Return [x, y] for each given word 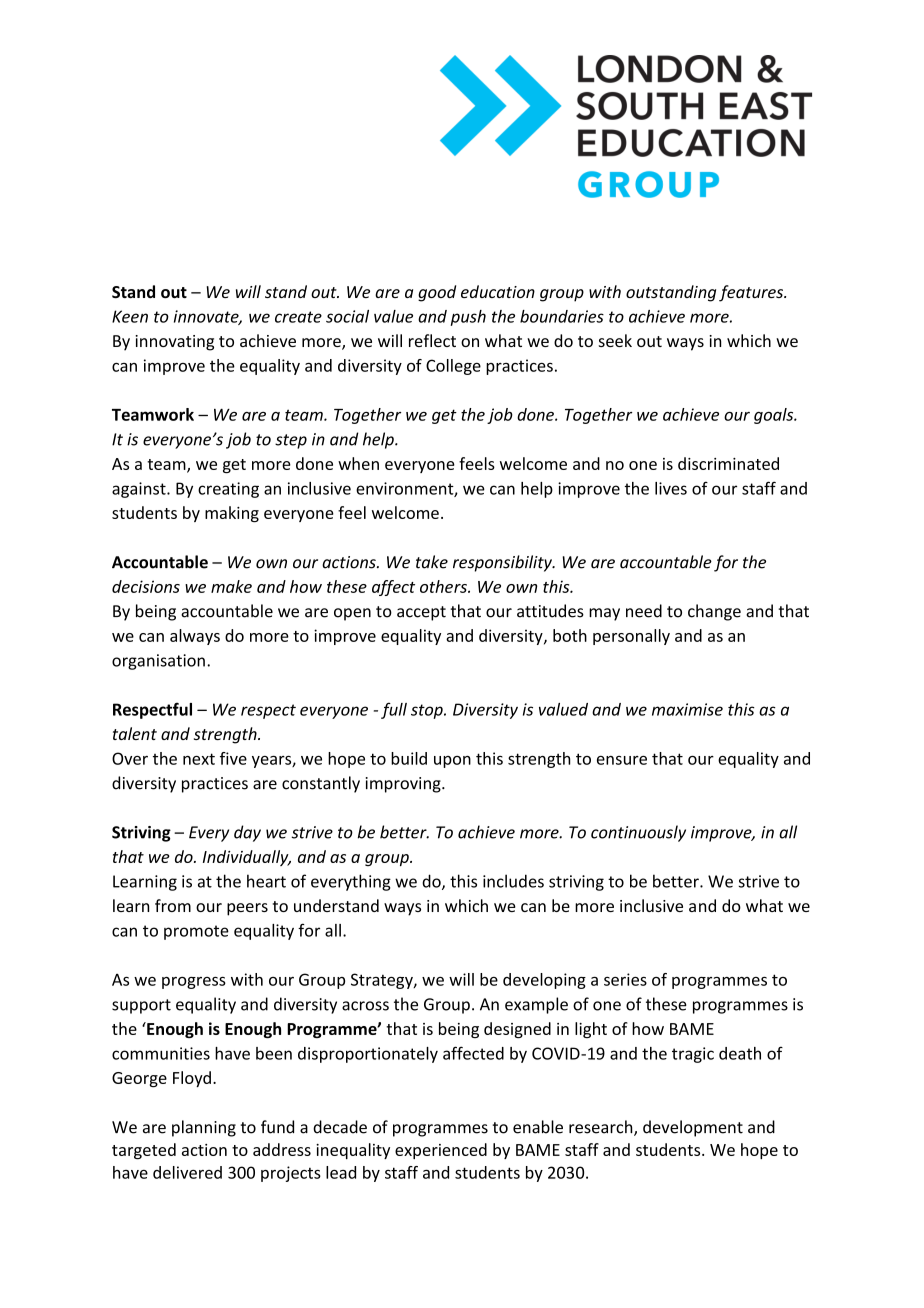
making [232, 514]
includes [513, 881]
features [752, 293]
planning [204, 1128]
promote [196, 932]
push [468, 318]
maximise [687, 709]
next [199, 759]
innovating [174, 343]
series [625, 979]
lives [671, 488]
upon [452, 762]
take [432, 562]
